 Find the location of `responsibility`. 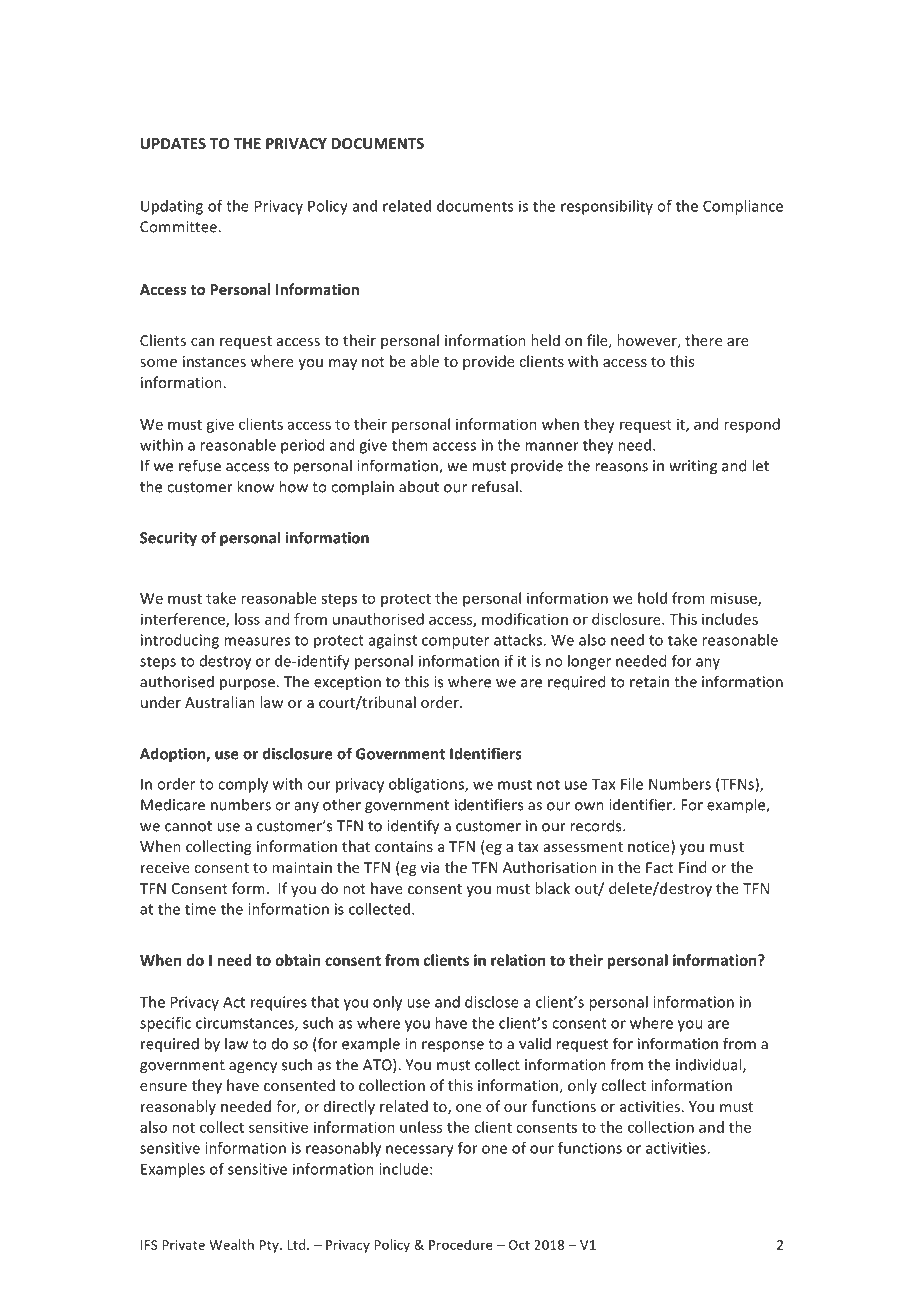

responsibility is located at coordinates (607, 207).
